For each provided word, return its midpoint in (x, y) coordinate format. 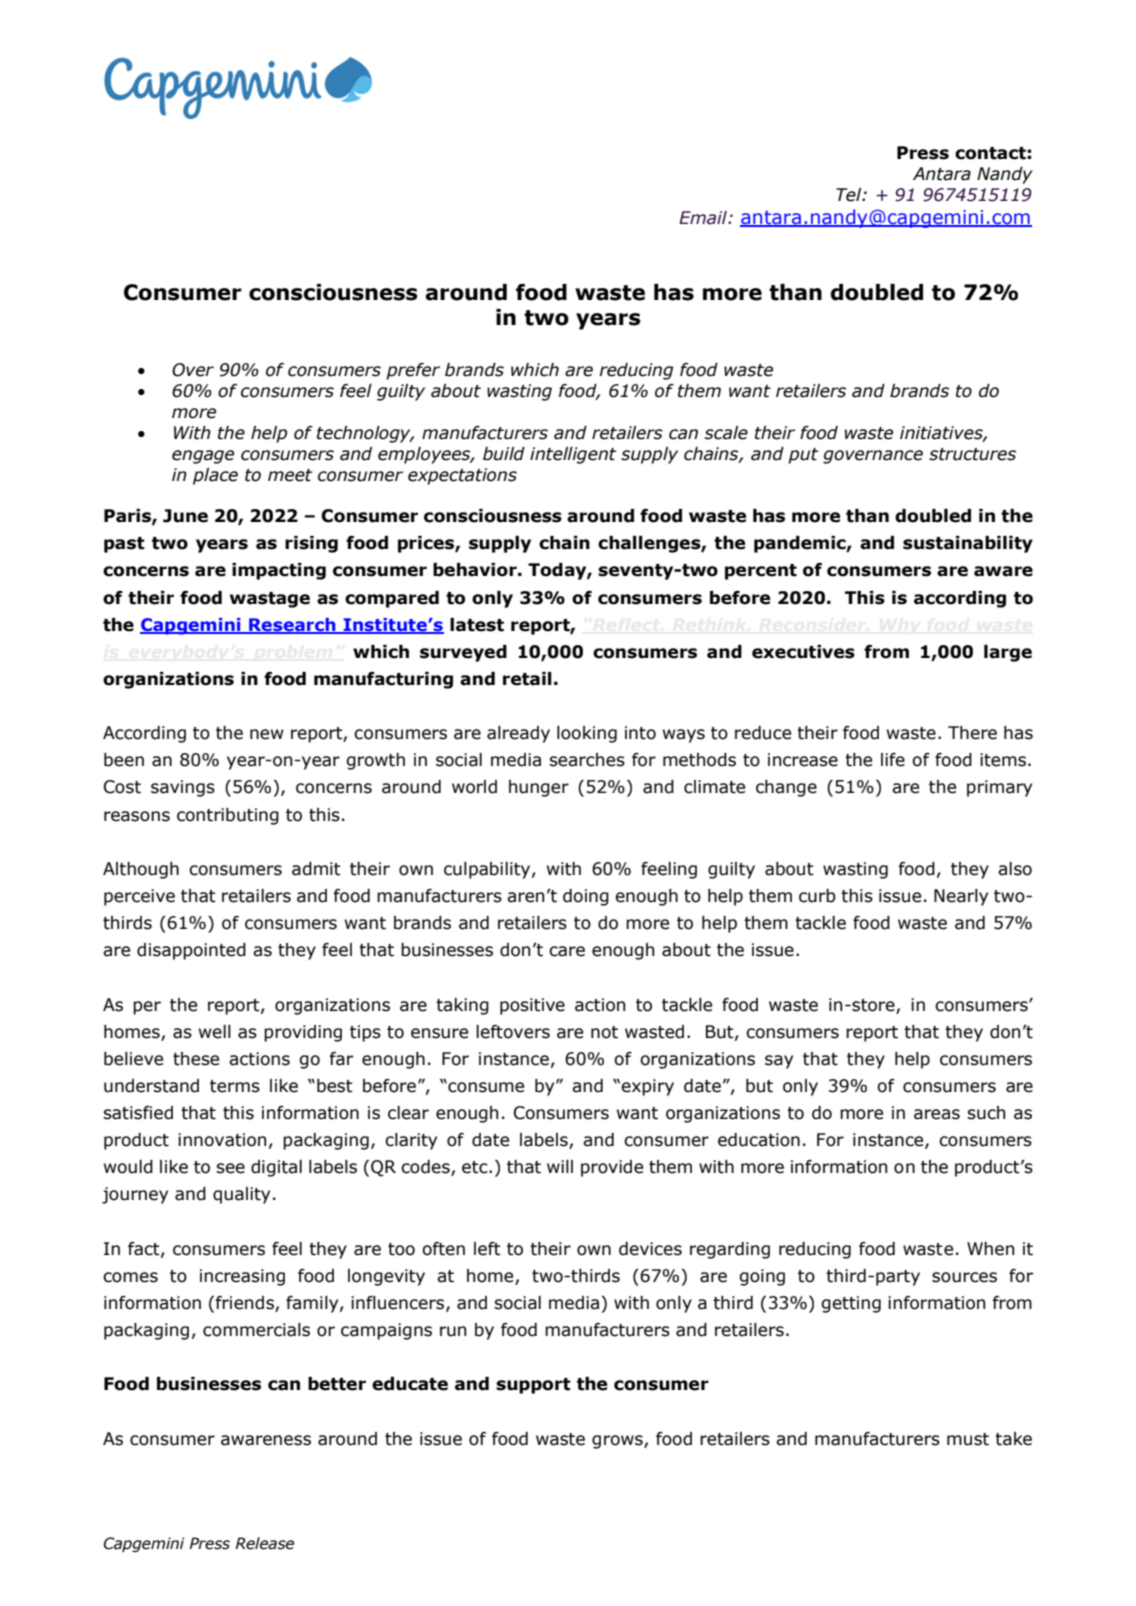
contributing (228, 816)
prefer (413, 371)
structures (972, 454)
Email (704, 218)
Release (265, 1543)
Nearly (961, 897)
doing (586, 897)
